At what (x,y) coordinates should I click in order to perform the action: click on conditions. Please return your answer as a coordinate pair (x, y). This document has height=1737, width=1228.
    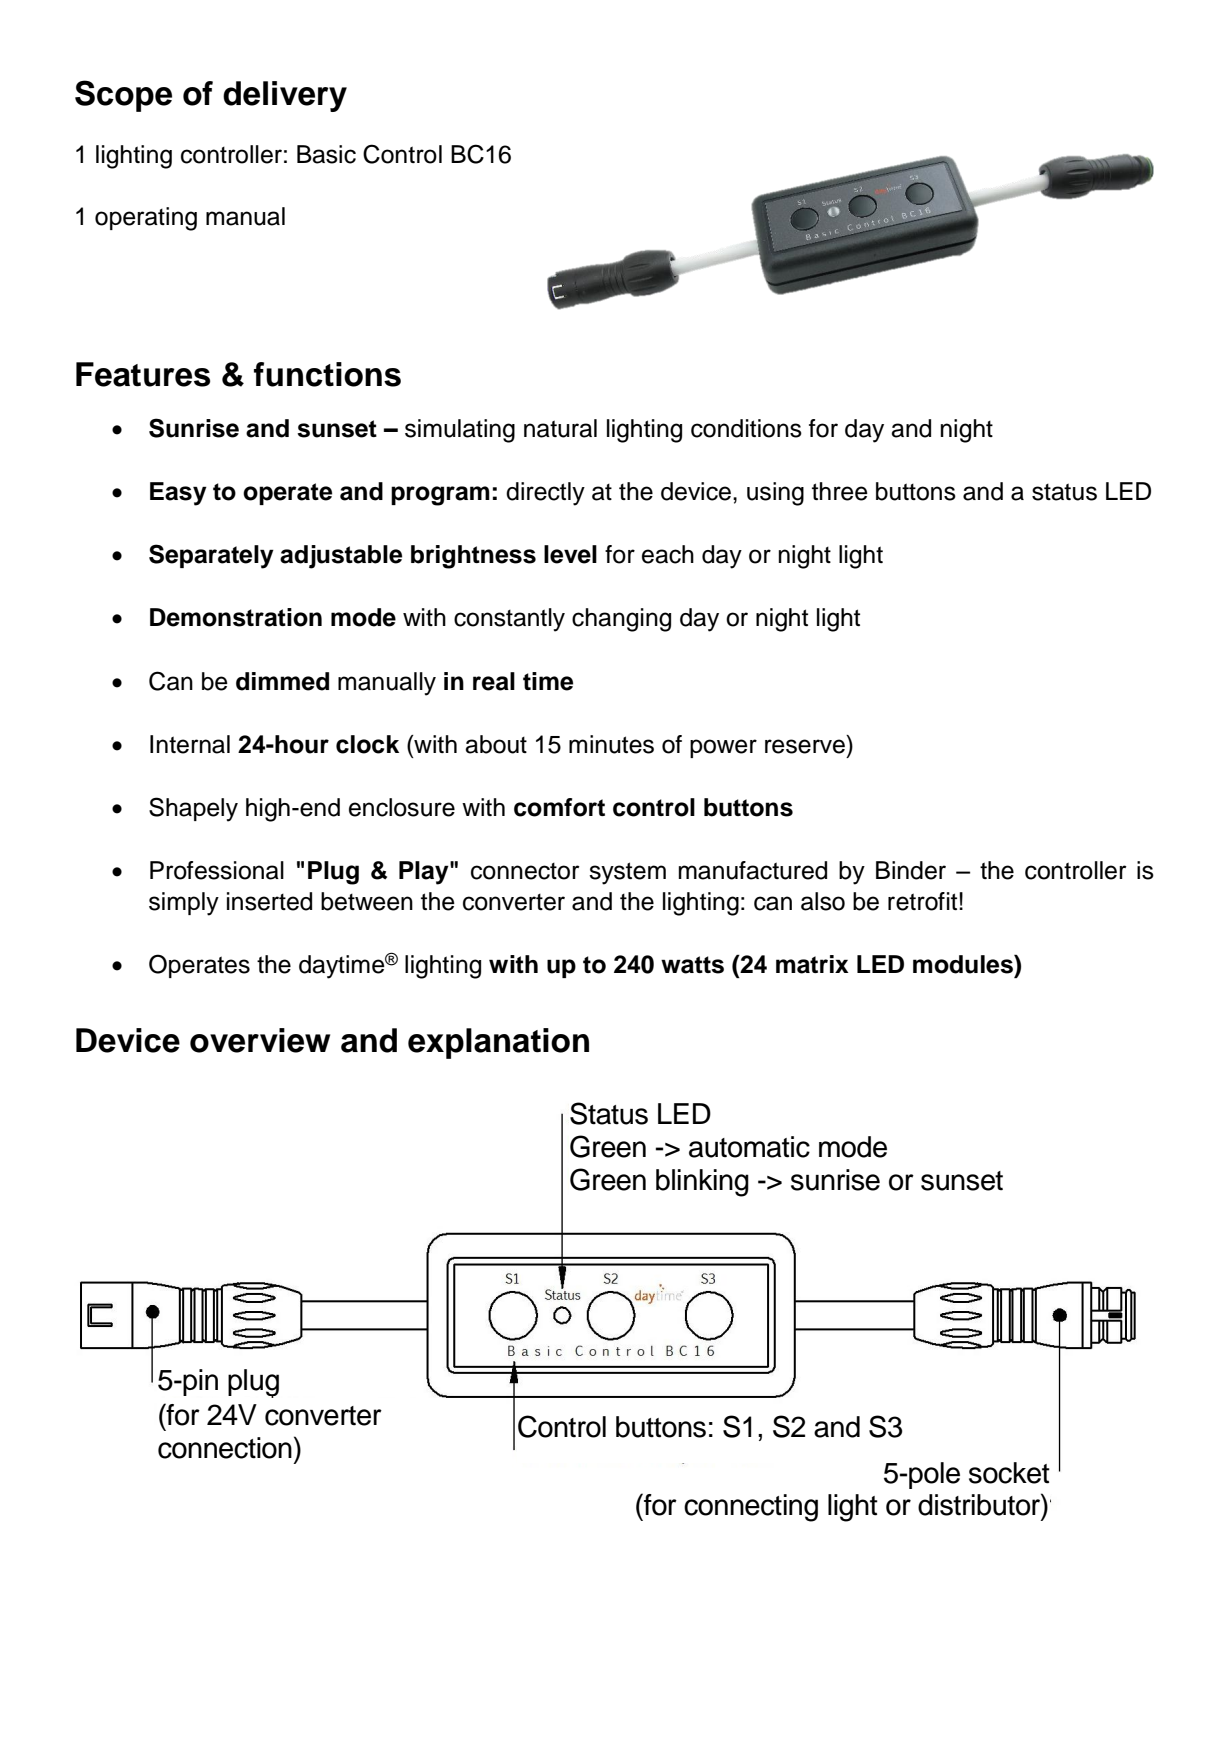
    Looking at the image, I should click on (746, 428).
